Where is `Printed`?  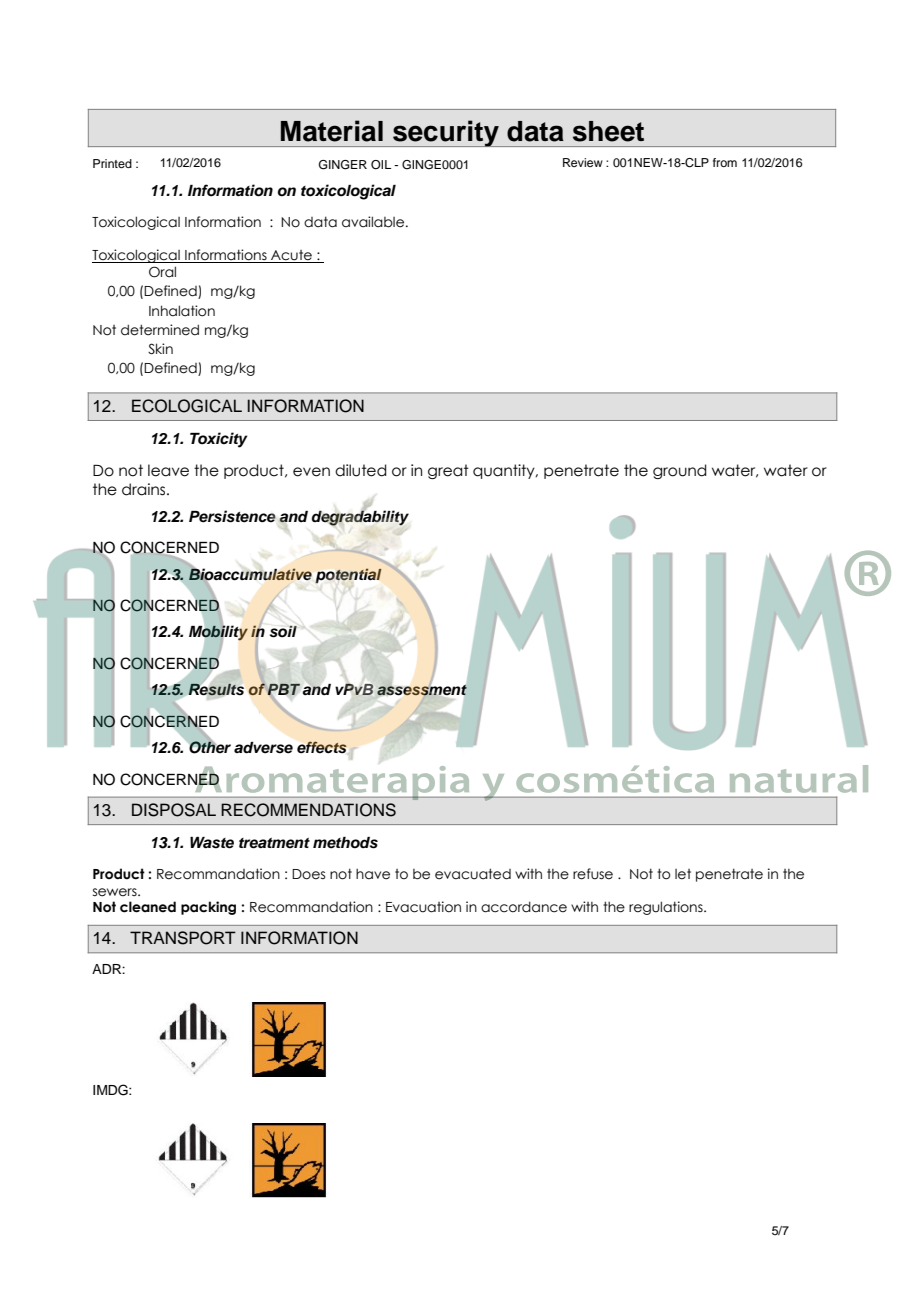
Printed is located at coordinates (112, 163).
